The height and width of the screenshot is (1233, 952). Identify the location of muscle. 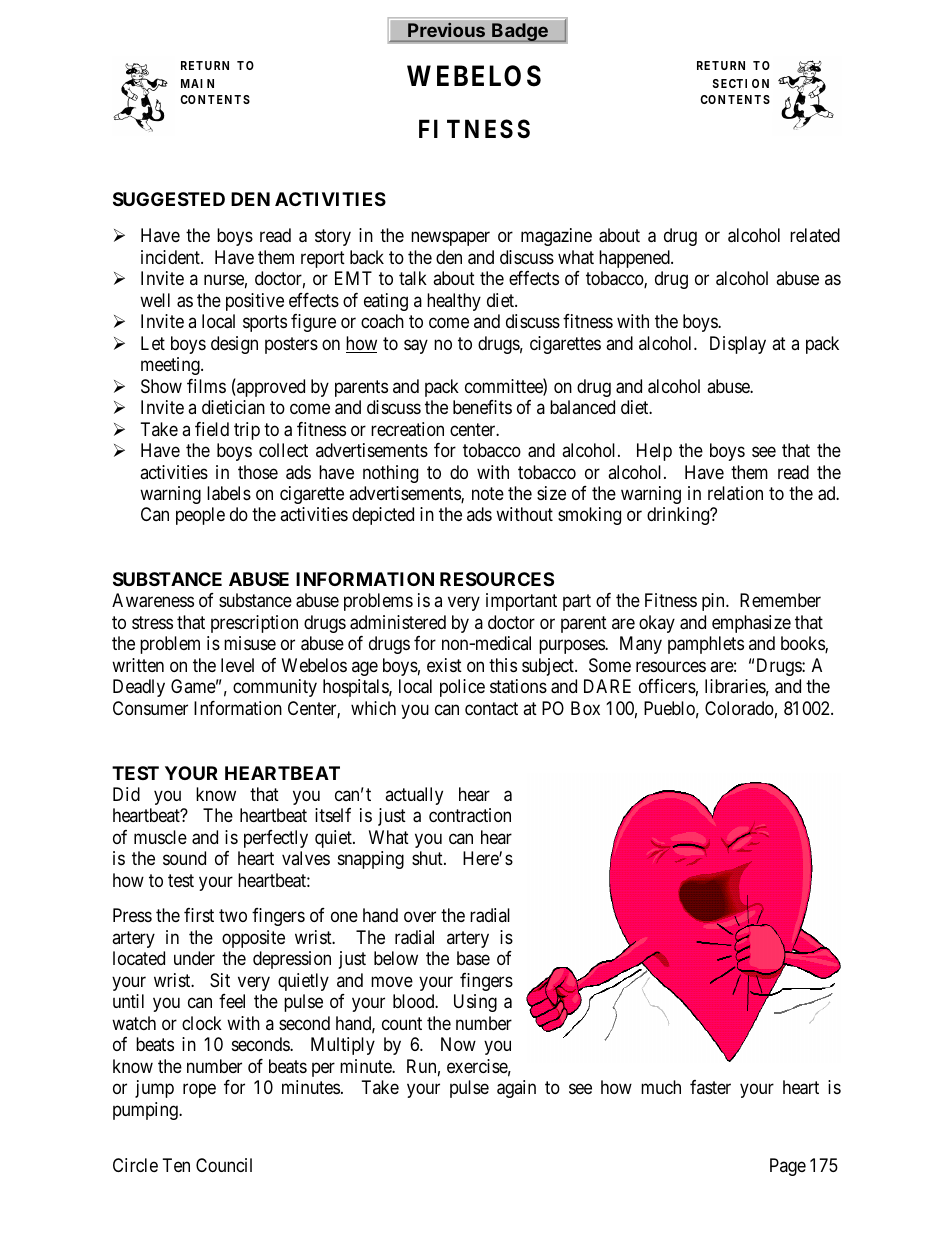
(160, 837).
